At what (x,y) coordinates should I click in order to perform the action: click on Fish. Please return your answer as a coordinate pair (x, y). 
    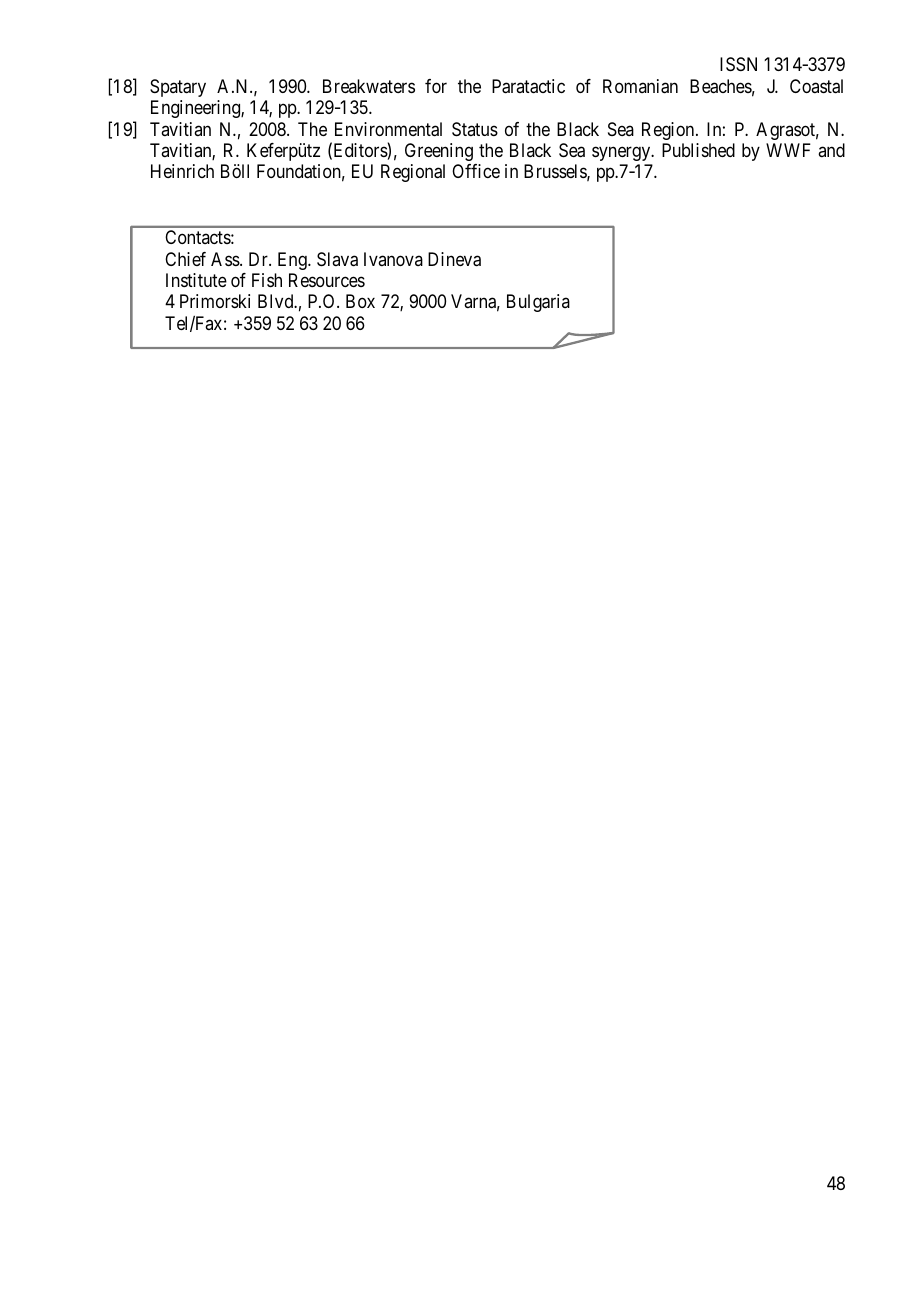
    Looking at the image, I should click on (267, 280).
